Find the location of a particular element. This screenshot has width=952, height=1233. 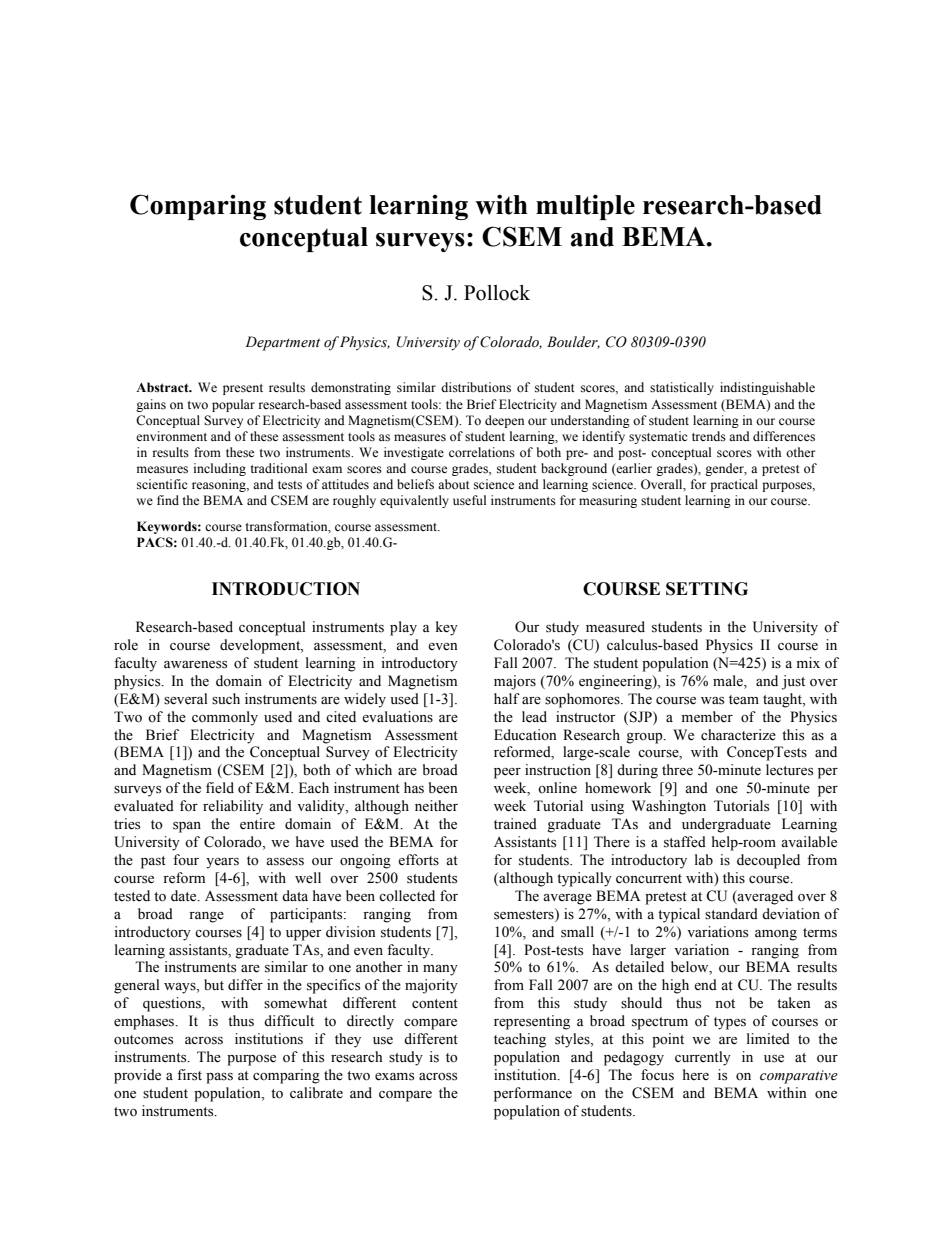

performance is located at coordinates (533, 1094).
